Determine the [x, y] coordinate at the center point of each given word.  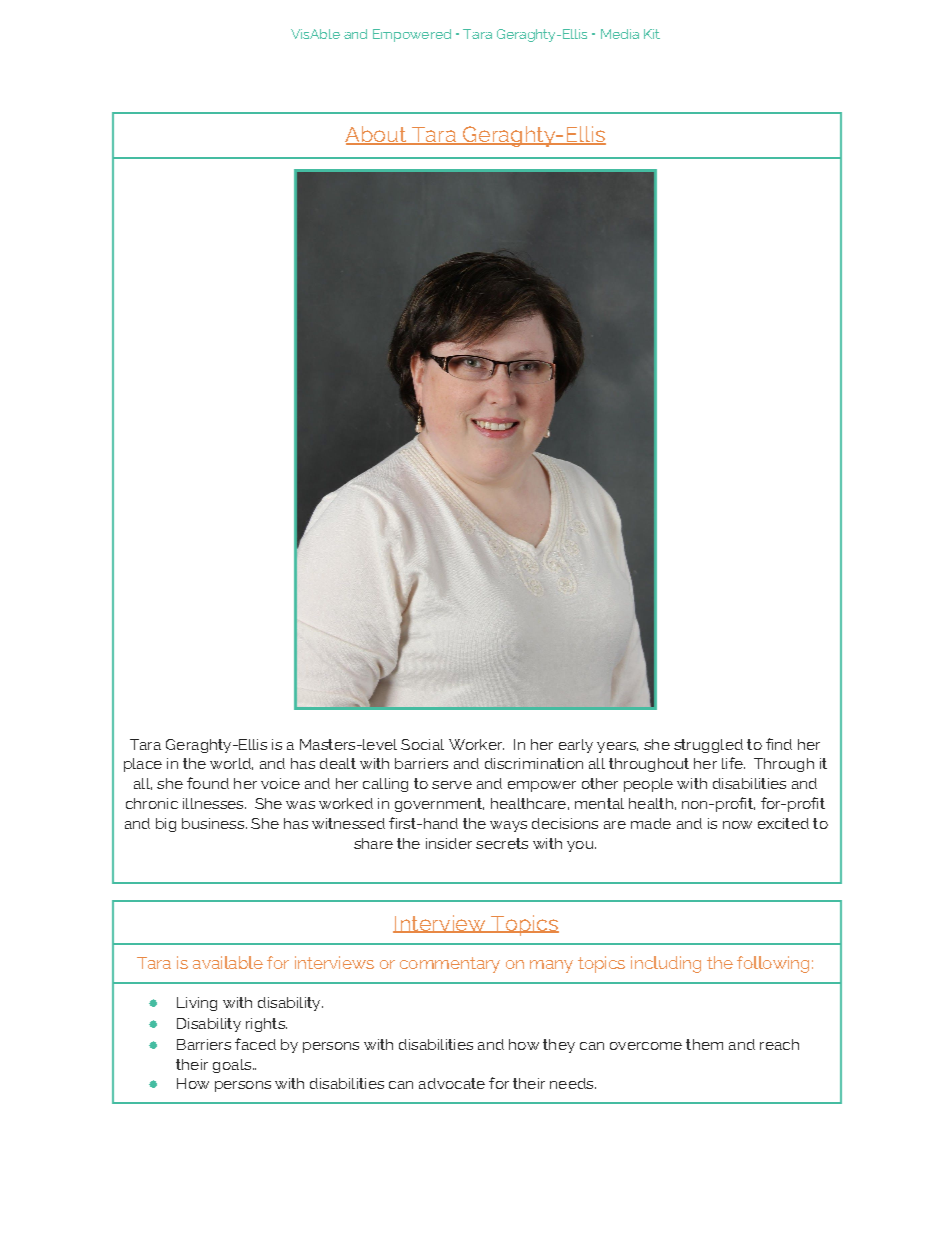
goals [232, 1066]
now [737, 825]
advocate [452, 1083]
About [377, 135]
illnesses [214, 803]
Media [620, 34]
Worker [476, 744]
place [143, 765]
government [439, 805]
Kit [652, 34]
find [779, 744]
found [208, 783]
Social [422, 744]
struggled [708, 746]
